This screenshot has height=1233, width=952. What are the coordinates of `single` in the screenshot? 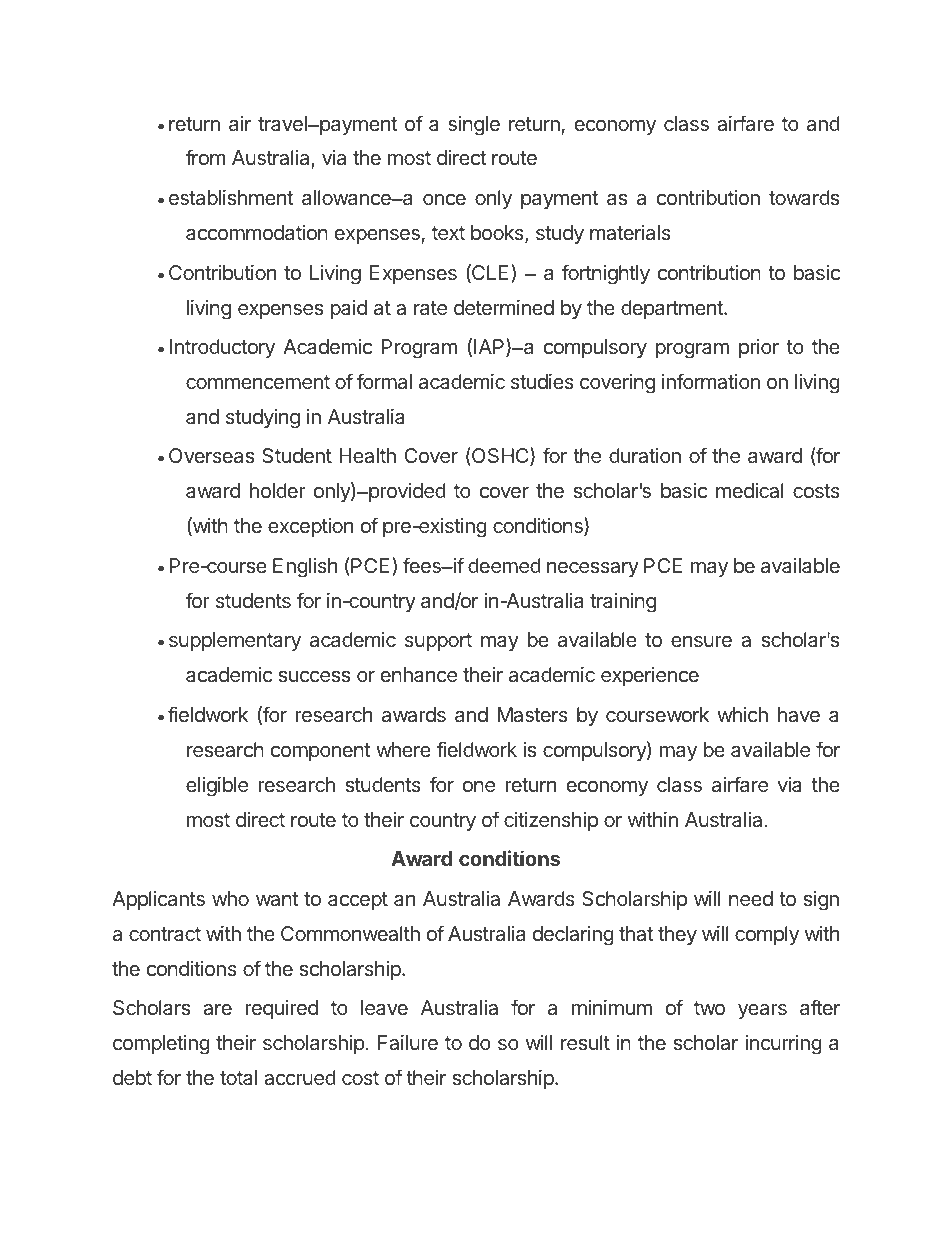 It's located at (474, 126).
